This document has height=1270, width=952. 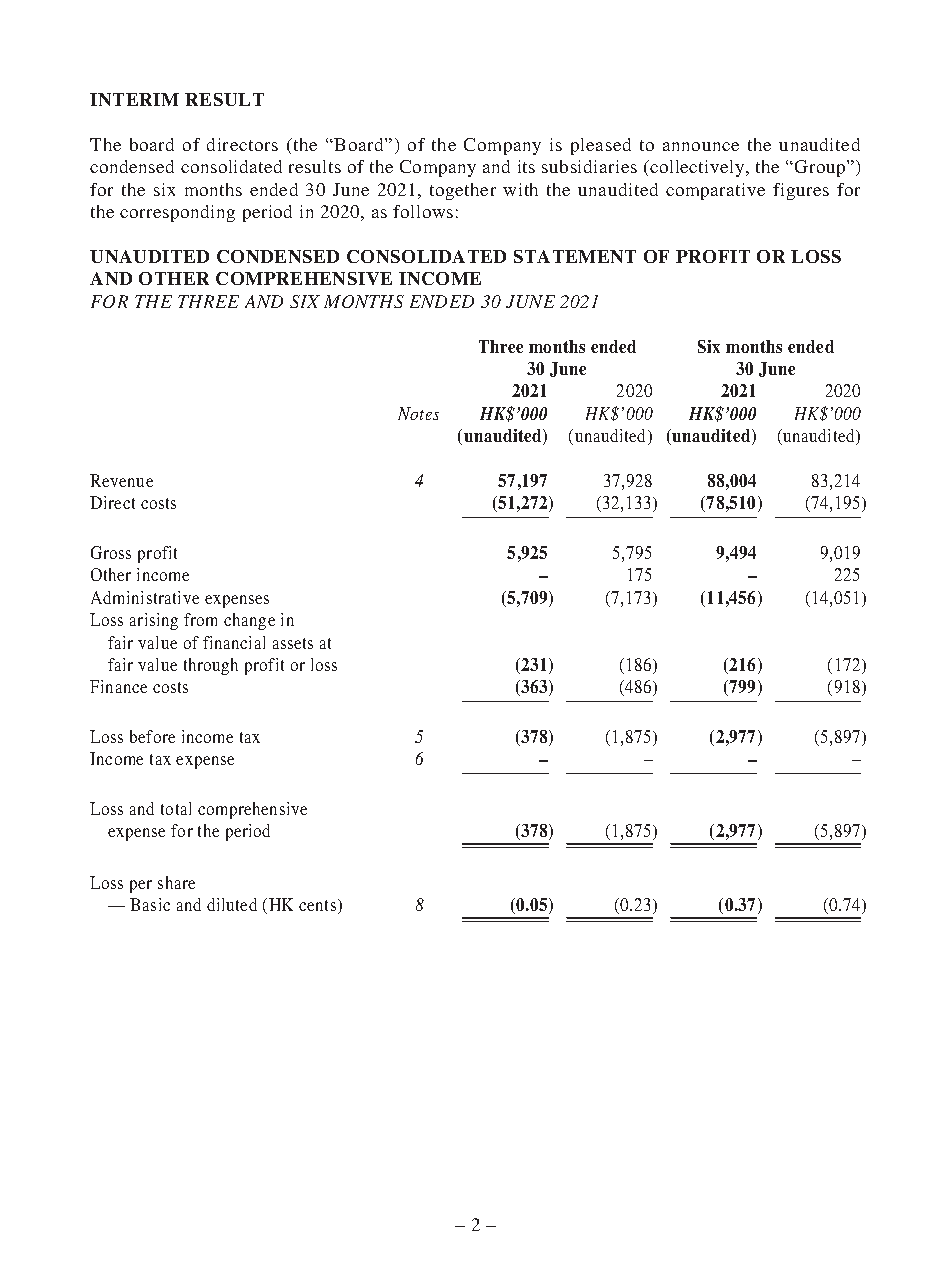 I want to click on financial, so click(x=234, y=642).
